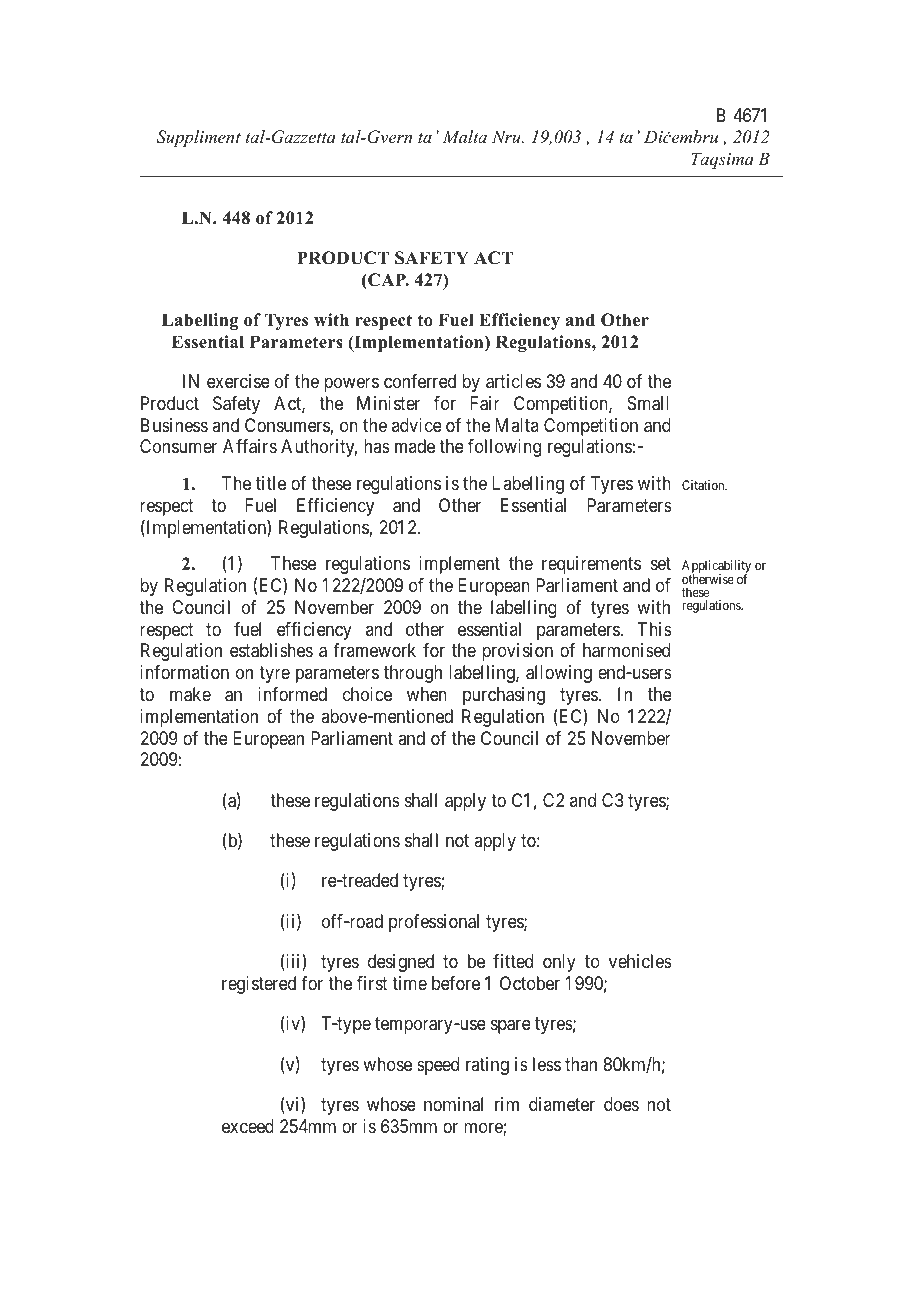  Describe the element at coordinates (248, 1126) in the image. I see `exceed` at that location.
